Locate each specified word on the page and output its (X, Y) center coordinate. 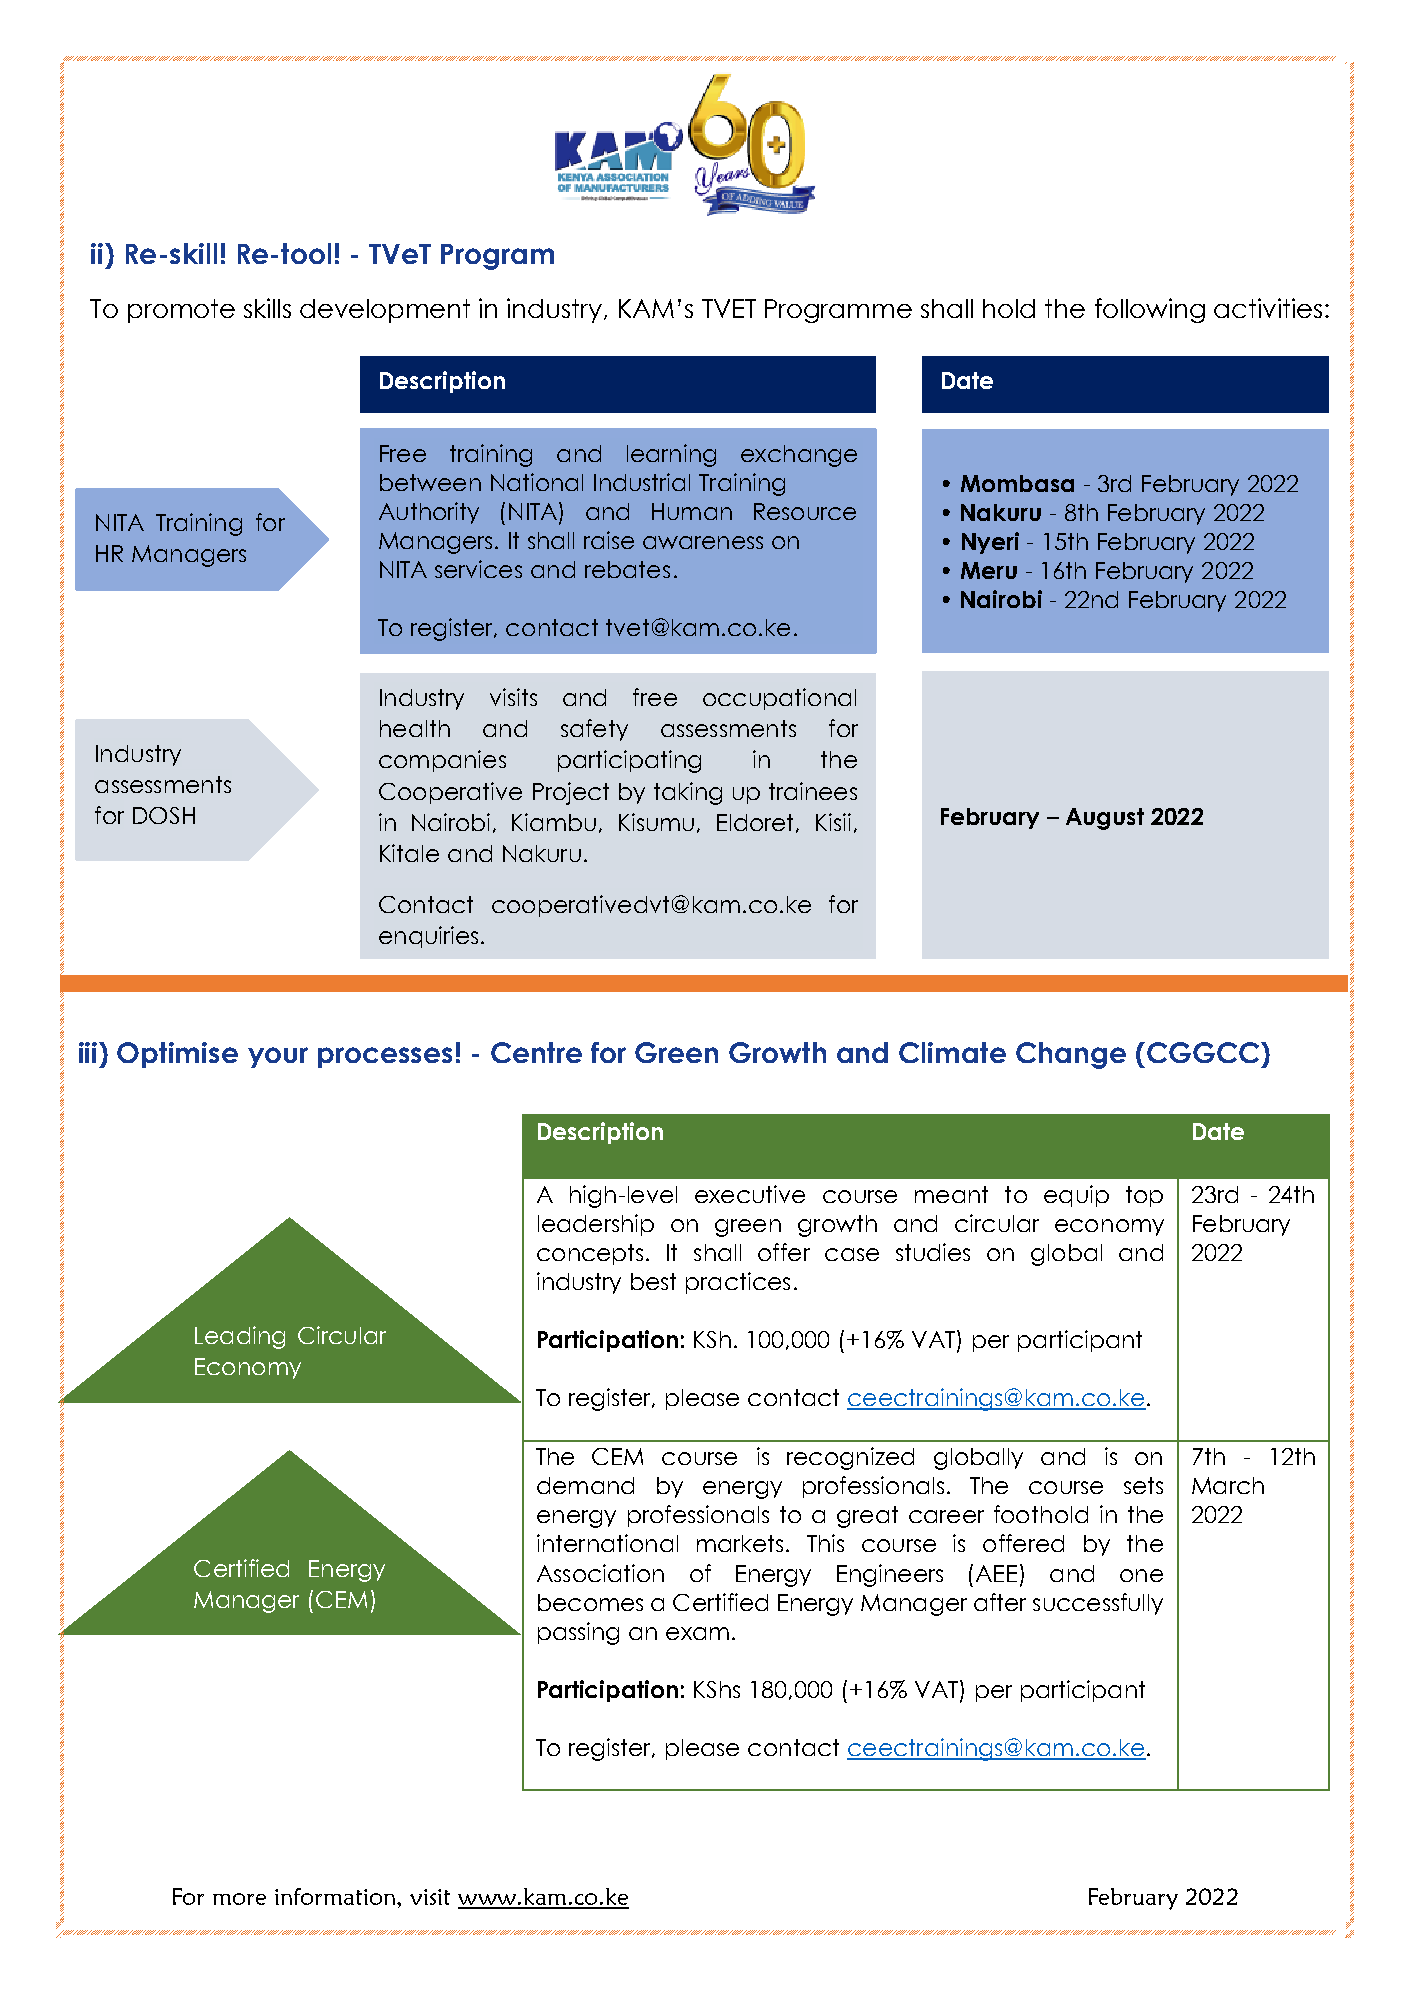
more (239, 1899)
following (1150, 310)
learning (671, 455)
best (653, 1281)
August (1105, 819)
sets (1143, 1485)
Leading (240, 1337)
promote (181, 311)
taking (688, 793)
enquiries (428, 937)
